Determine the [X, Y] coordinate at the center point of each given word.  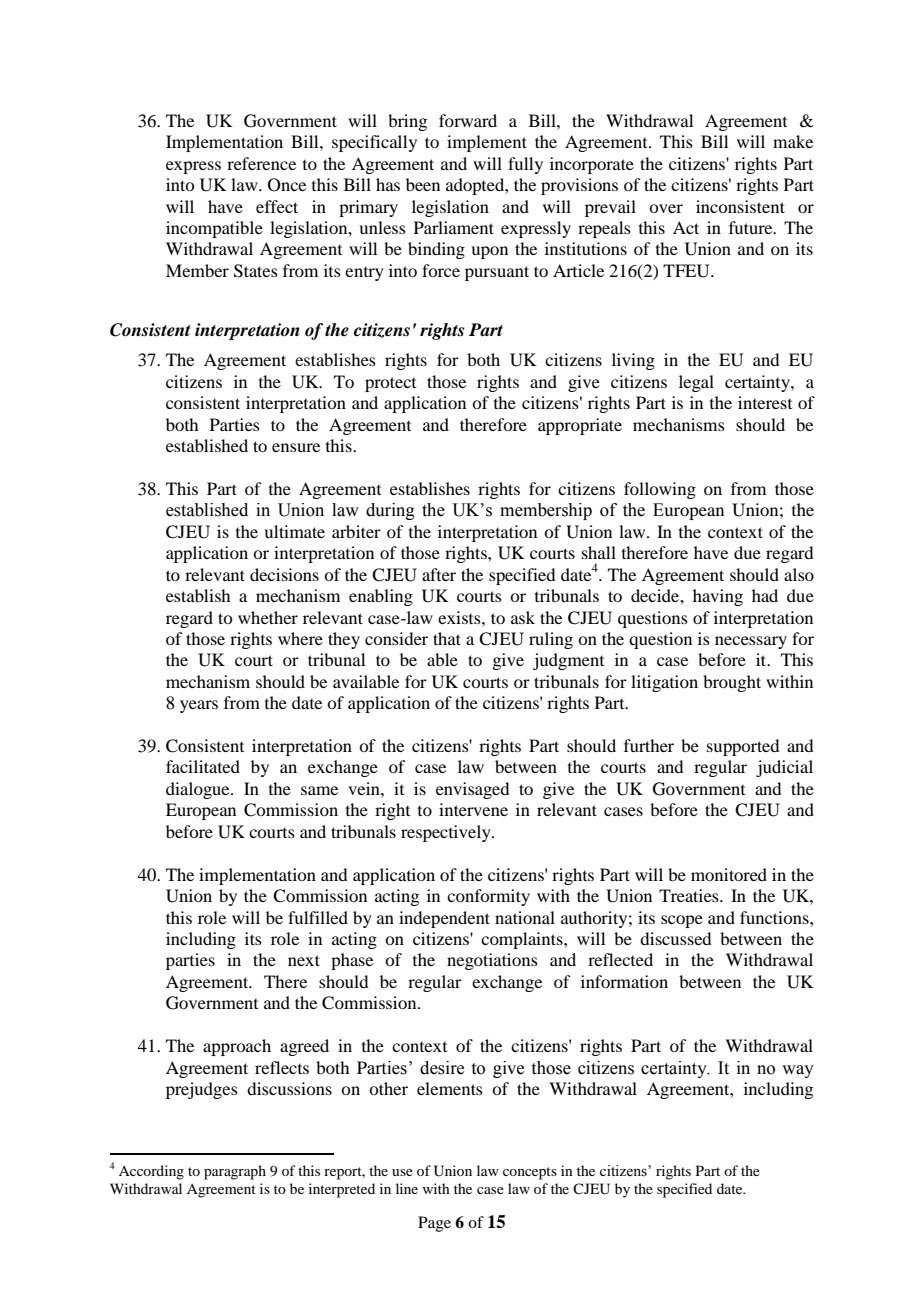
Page [434, 1224]
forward [468, 120]
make [793, 141]
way [798, 1071]
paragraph [235, 1172]
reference [261, 163]
